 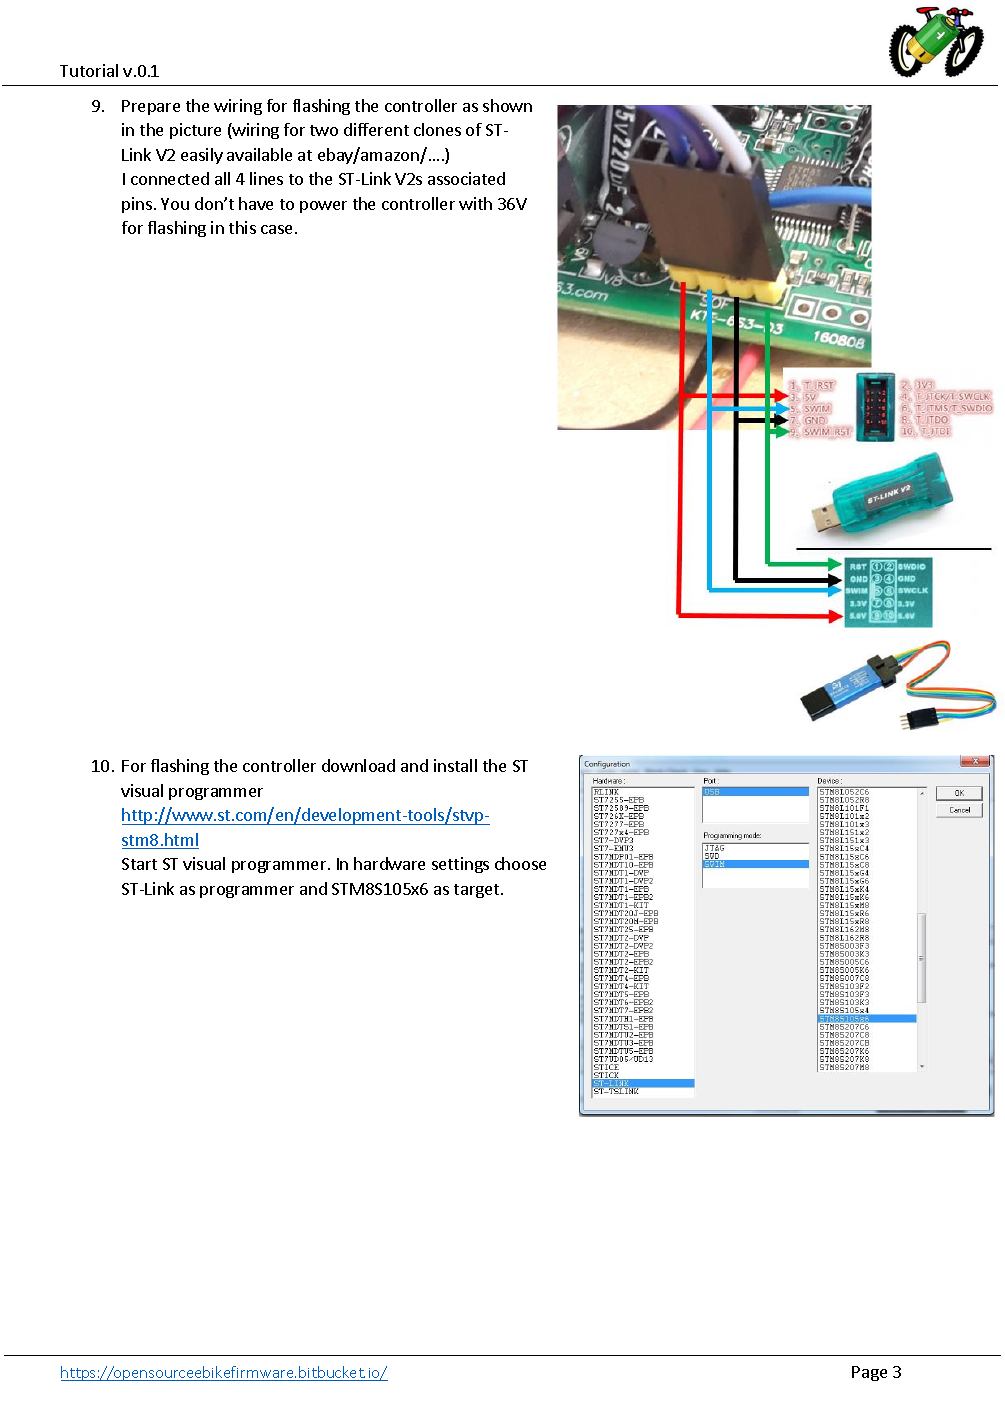 I want to click on settings, so click(x=460, y=865).
